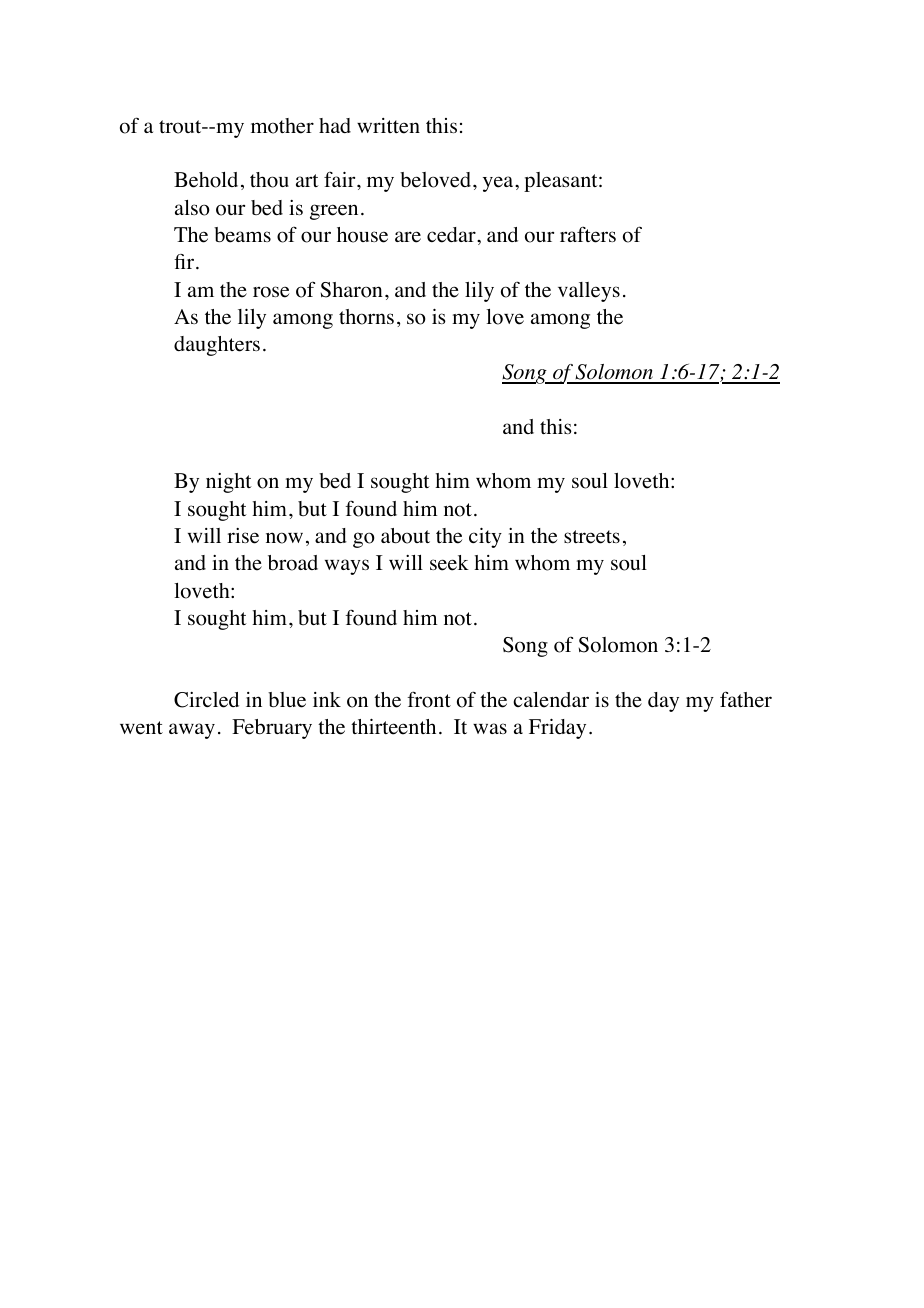 This image has height=1308, width=924. What do you see at coordinates (405, 536) in the image?
I see `about` at bounding box center [405, 536].
